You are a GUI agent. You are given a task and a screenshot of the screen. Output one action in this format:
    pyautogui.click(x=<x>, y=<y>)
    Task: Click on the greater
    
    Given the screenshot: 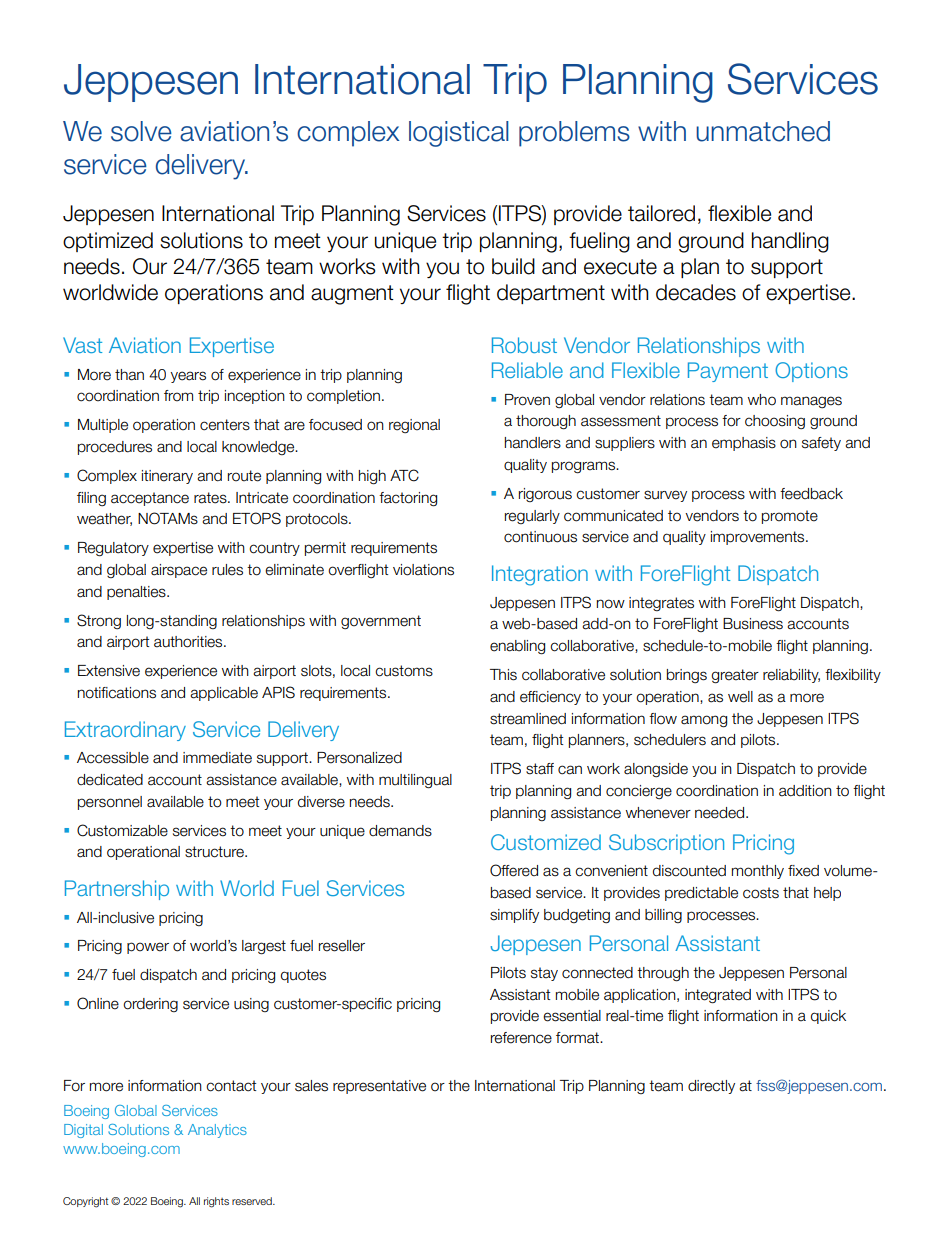 What is the action you would take?
    pyautogui.click(x=735, y=676)
